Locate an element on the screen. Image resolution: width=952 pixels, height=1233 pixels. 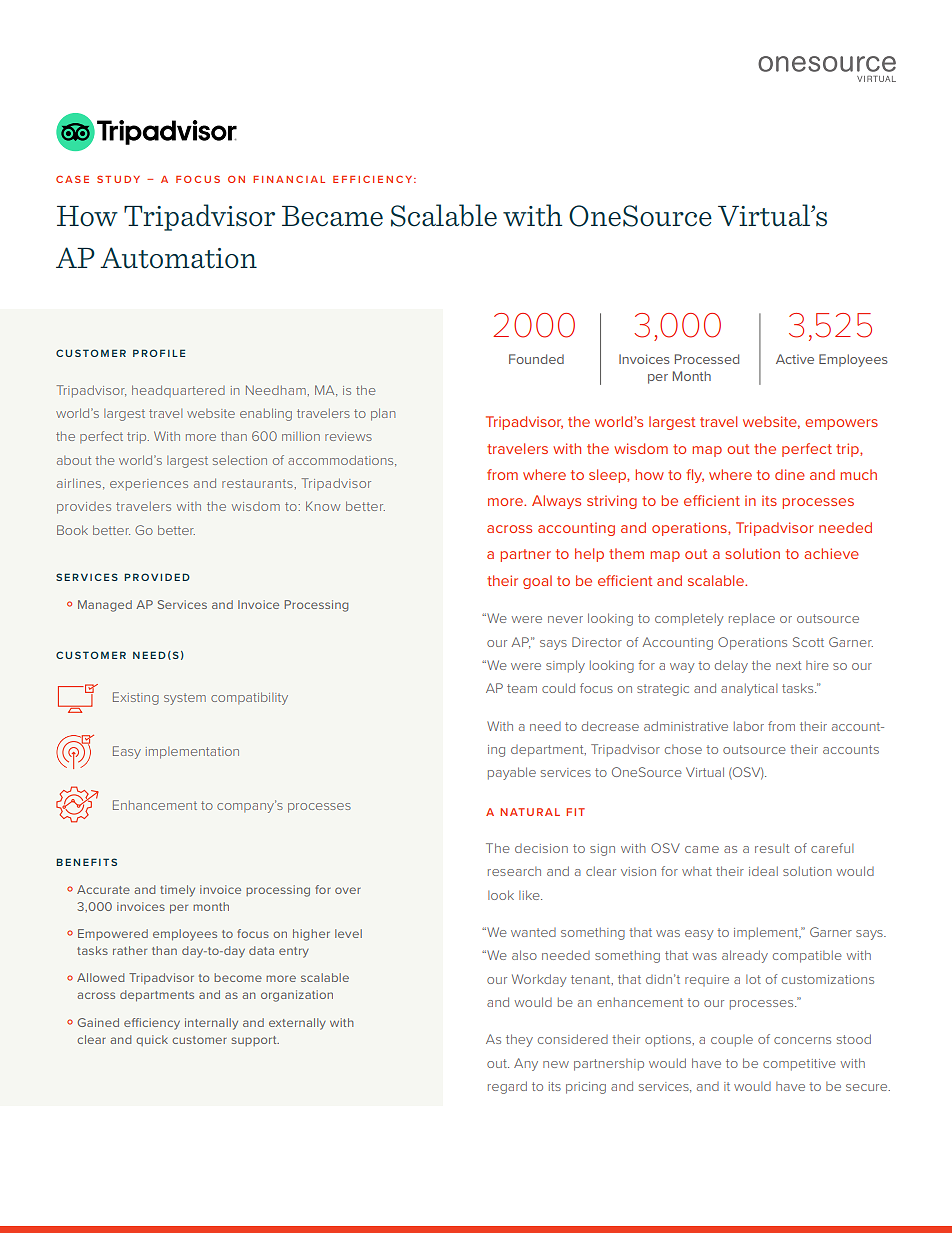
Founded is located at coordinates (536, 359).
